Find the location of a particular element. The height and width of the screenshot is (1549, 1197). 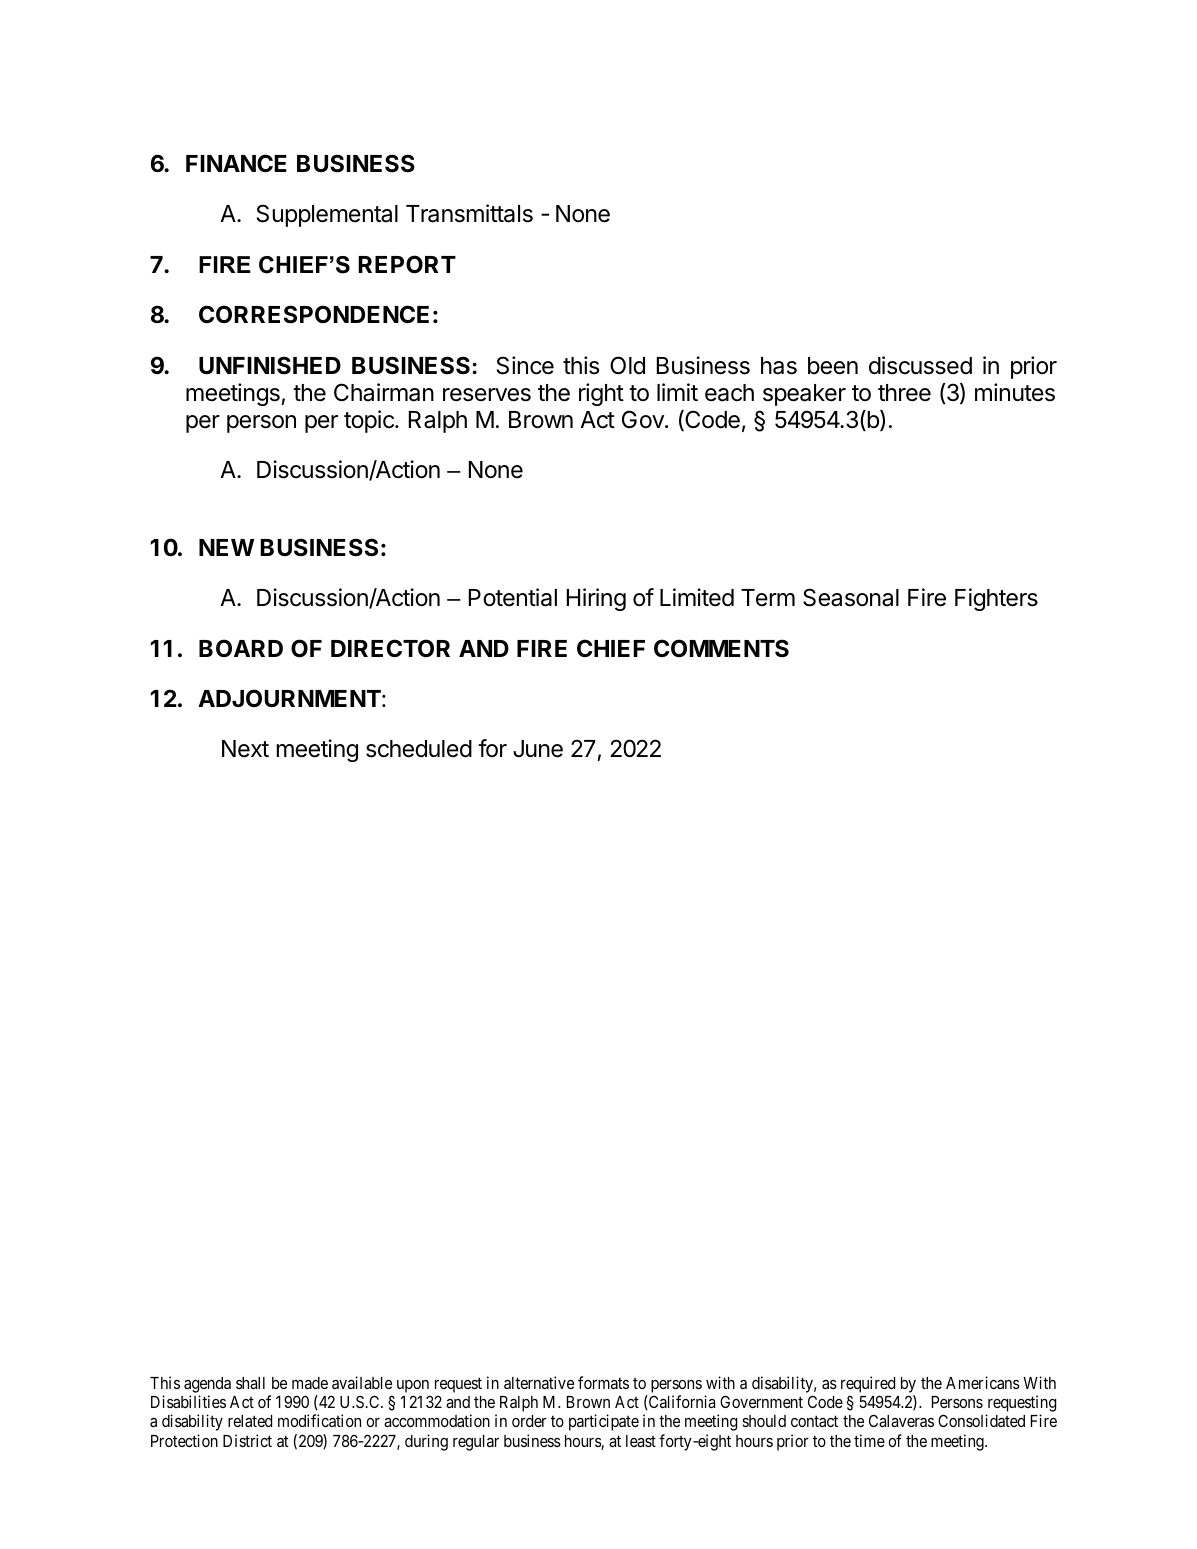

Supplemental is located at coordinates (327, 215).
